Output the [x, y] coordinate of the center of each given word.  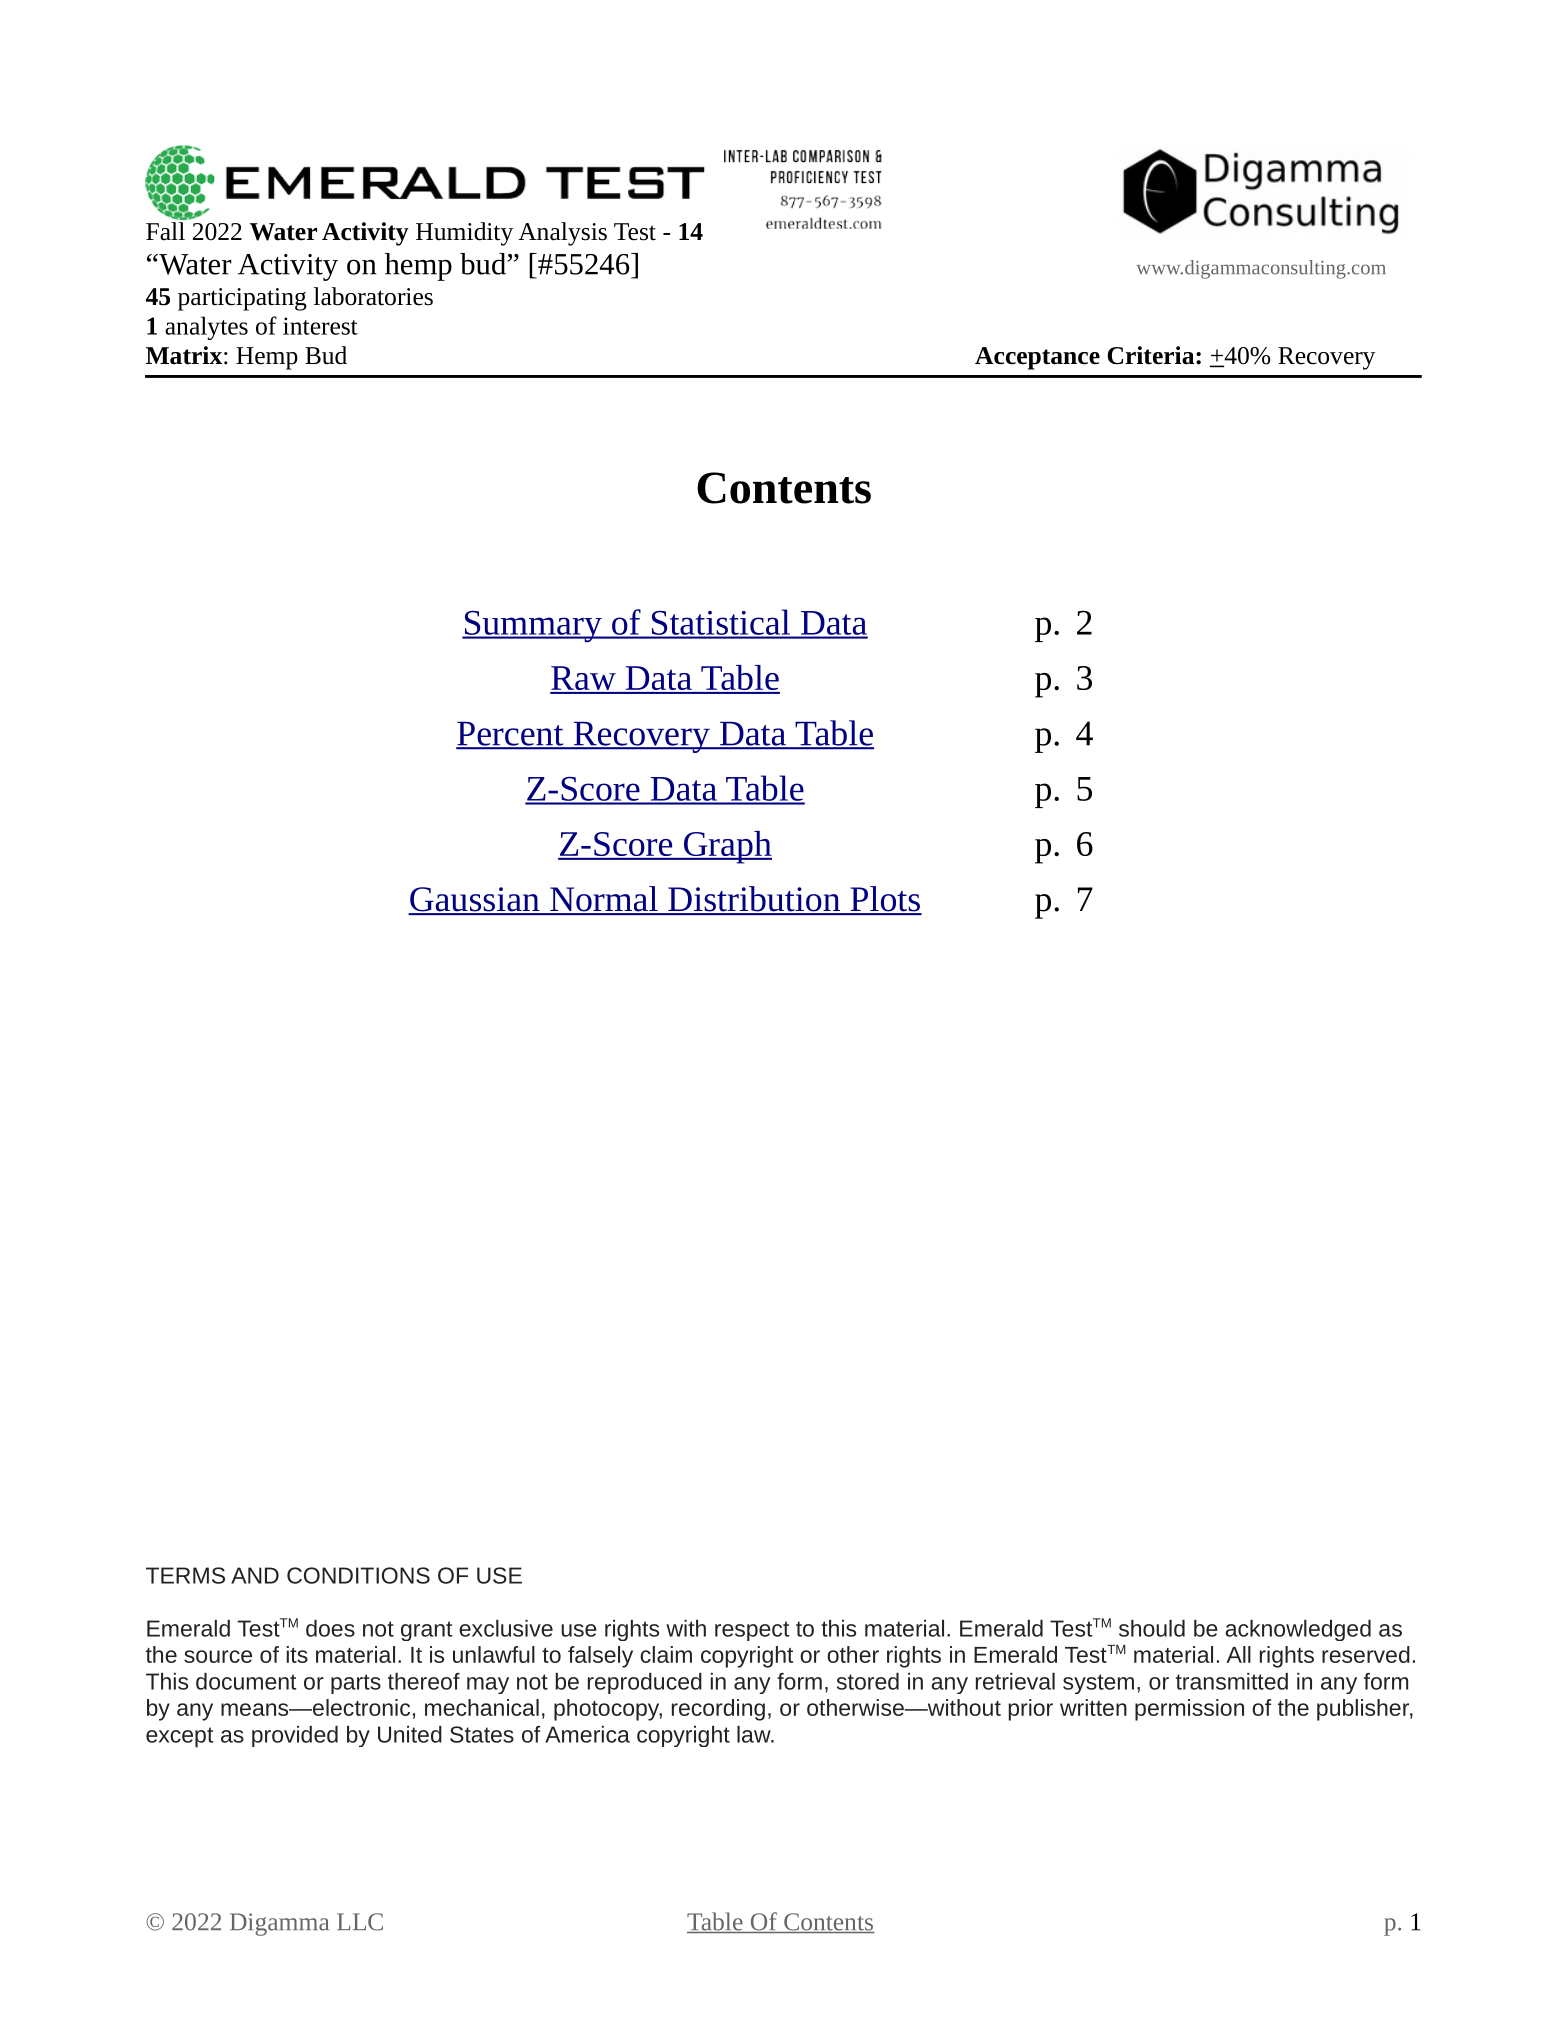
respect [752, 1631]
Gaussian [475, 900]
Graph [726, 847]
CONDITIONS [358, 1575]
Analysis [562, 234]
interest [320, 326]
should [1152, 1628]
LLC [360, 1922]
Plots [885, 900]
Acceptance [1037, 358]
